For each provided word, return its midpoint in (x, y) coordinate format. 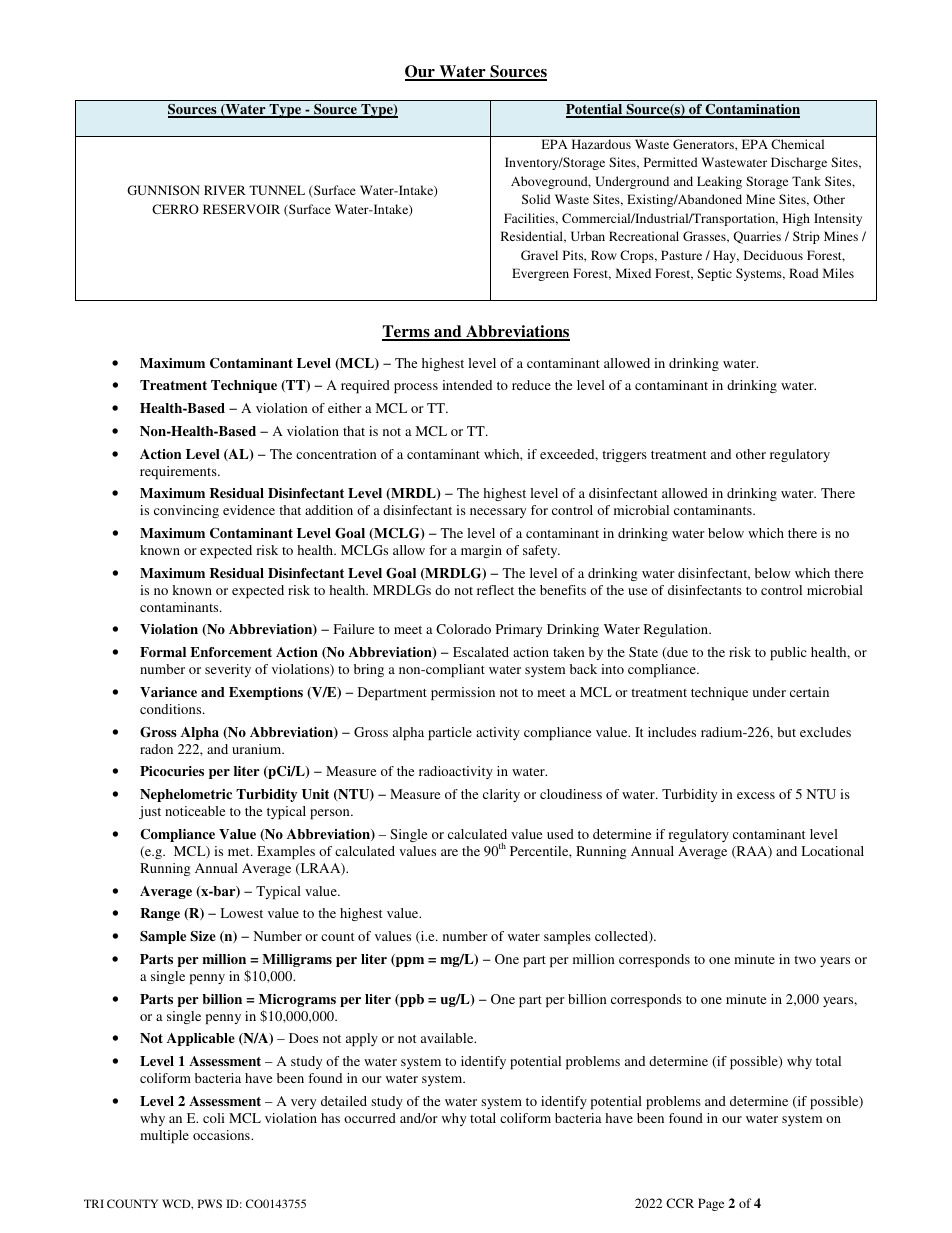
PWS (210, 1203)
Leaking (719, 182)
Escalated (481, 652)
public (788, 654)
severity (228, 670)
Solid (536, 199)
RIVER (225, 190)
